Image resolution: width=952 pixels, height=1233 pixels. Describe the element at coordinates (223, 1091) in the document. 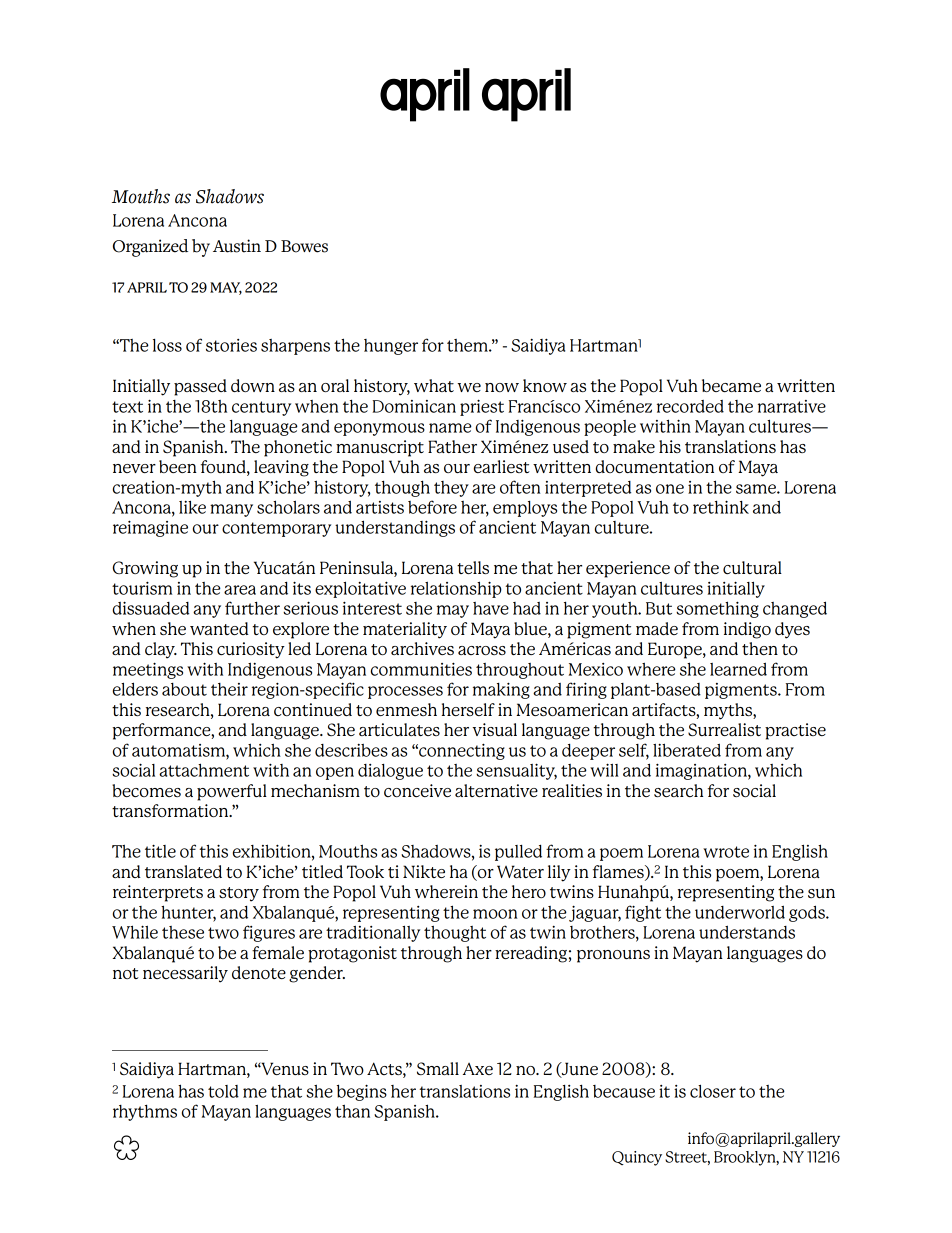

I see `told` at that location.
